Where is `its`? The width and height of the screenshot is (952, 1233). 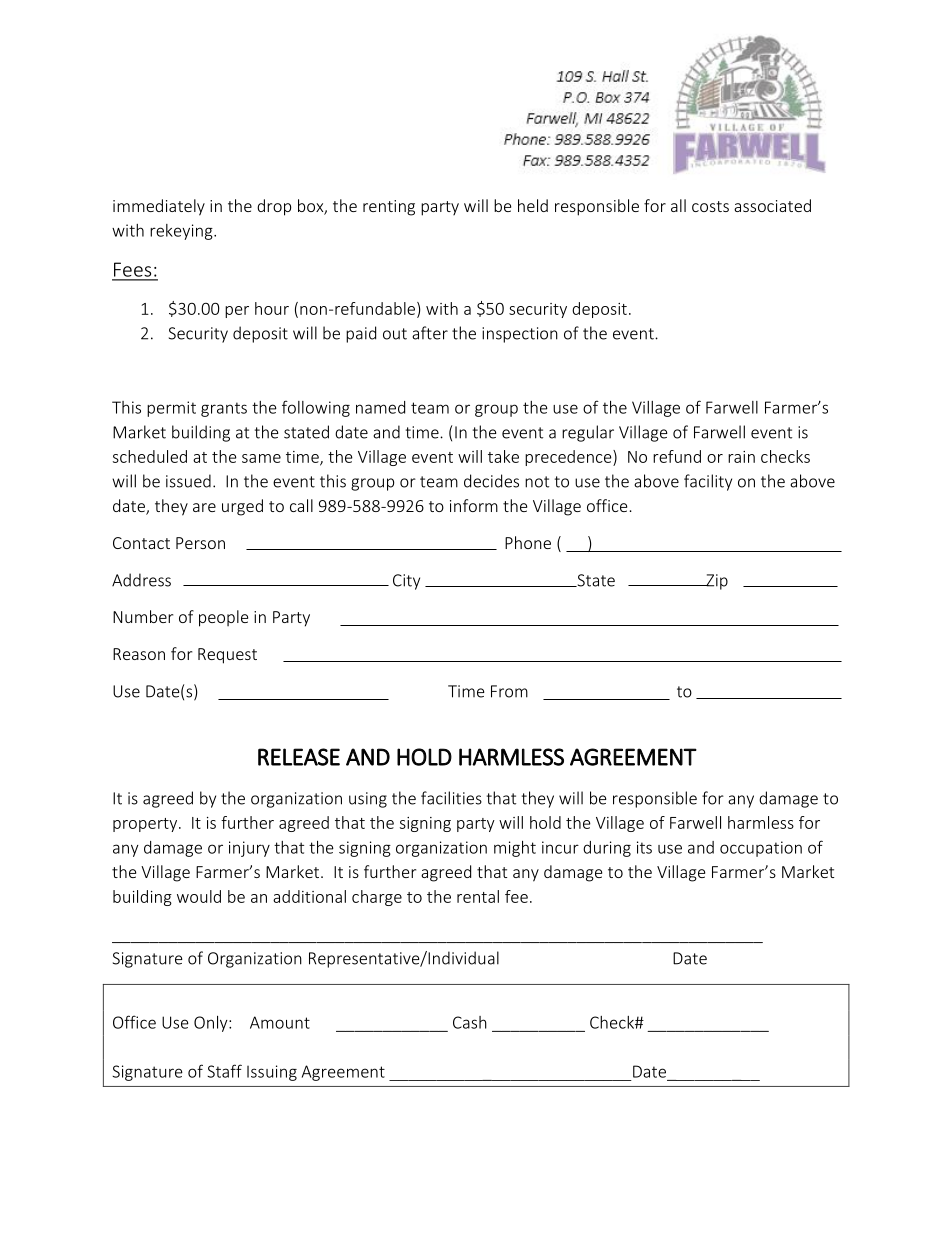 its is located at coordinates (644, 847).
